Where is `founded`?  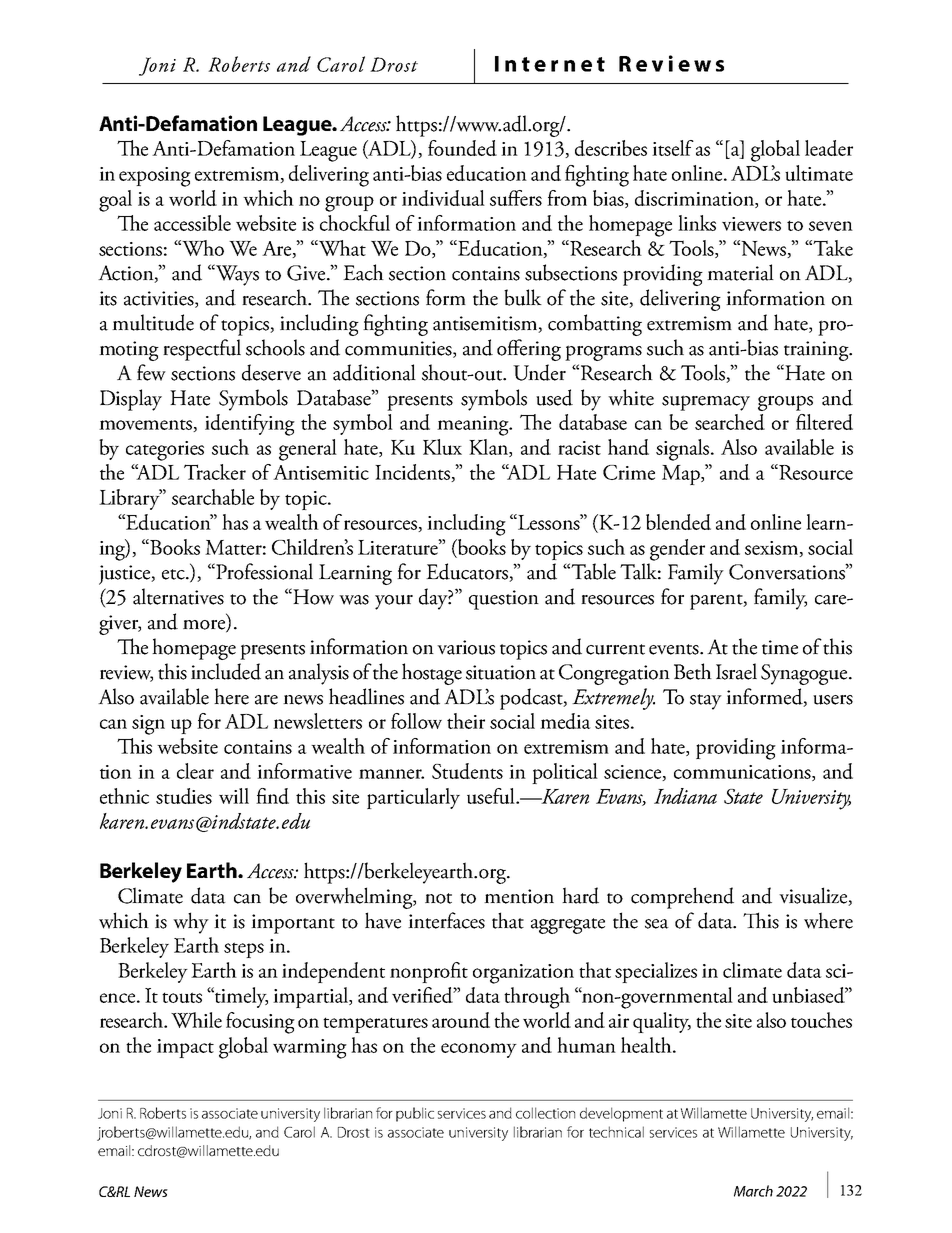 founded is located at coordinates (462, 148).
